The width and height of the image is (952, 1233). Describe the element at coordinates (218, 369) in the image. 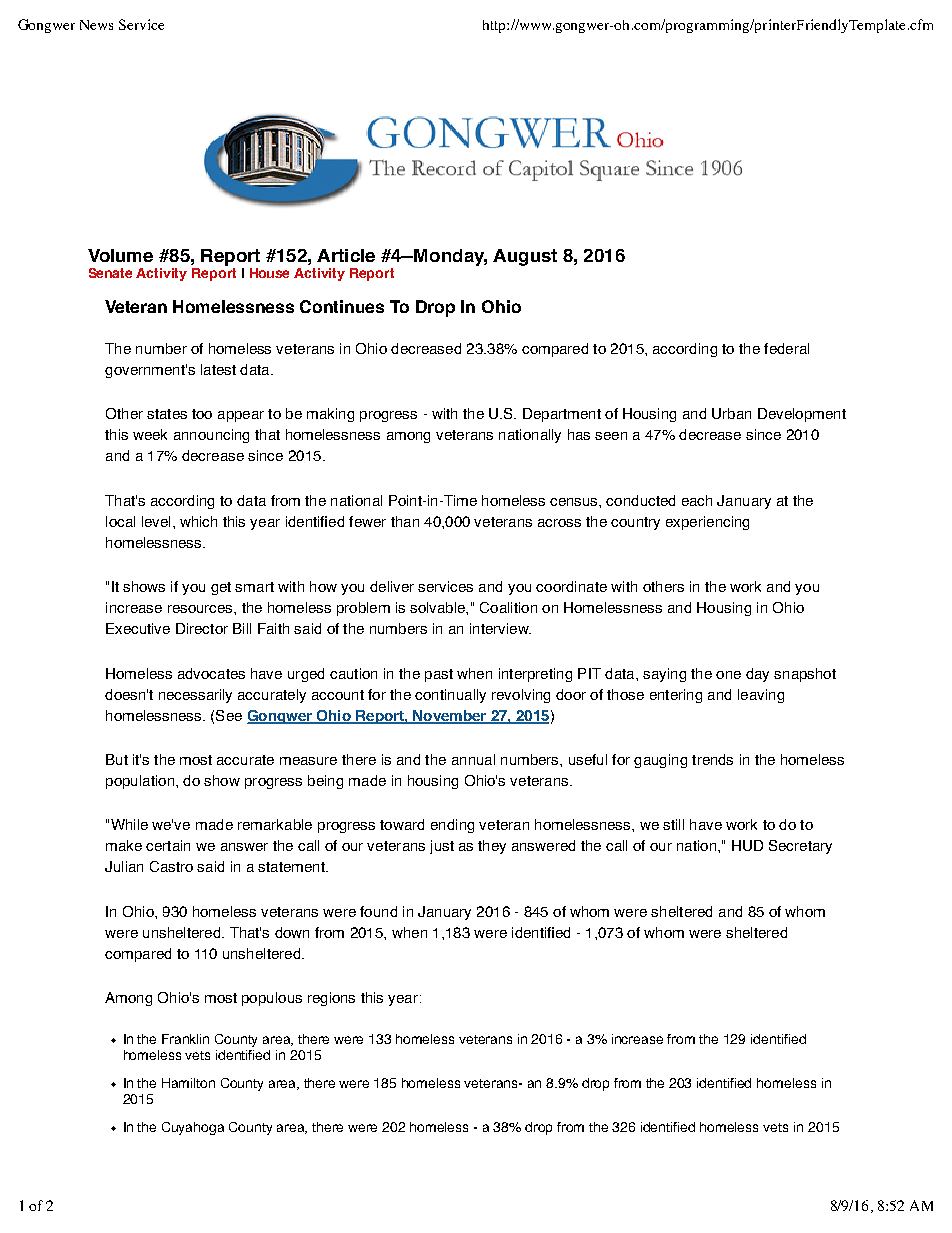

I see `latest` at that location.
